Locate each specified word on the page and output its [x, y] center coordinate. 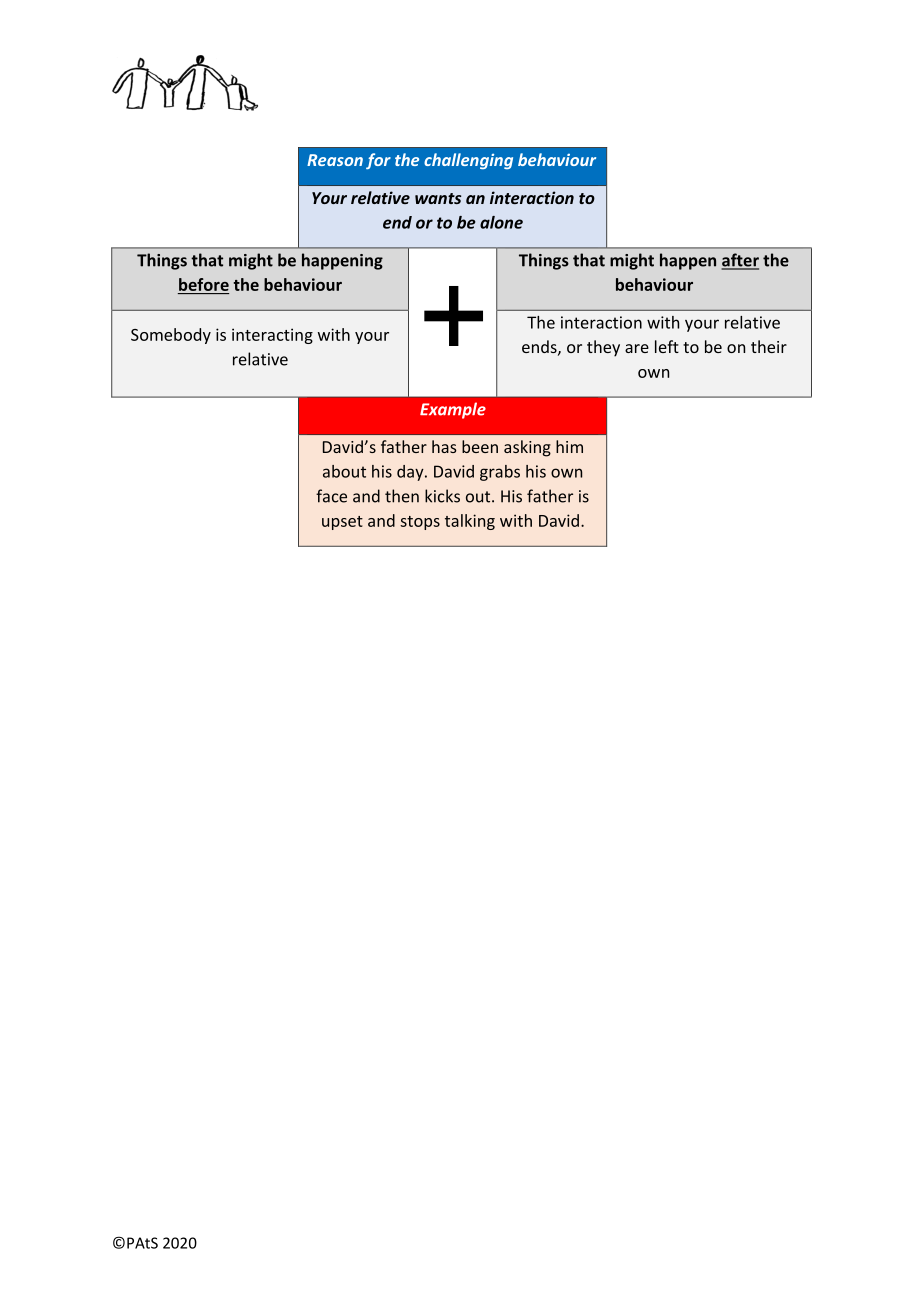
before [204, 284]
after [740, 261]
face [331, 496]
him [569, 446]
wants [438, 198]
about [344, 471]
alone [501, 222]
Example [453, 410]
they [603, 348]
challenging [468, 161]
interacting [272, 336]
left [667, 346]
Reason [335, 160]
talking [470, 522]
